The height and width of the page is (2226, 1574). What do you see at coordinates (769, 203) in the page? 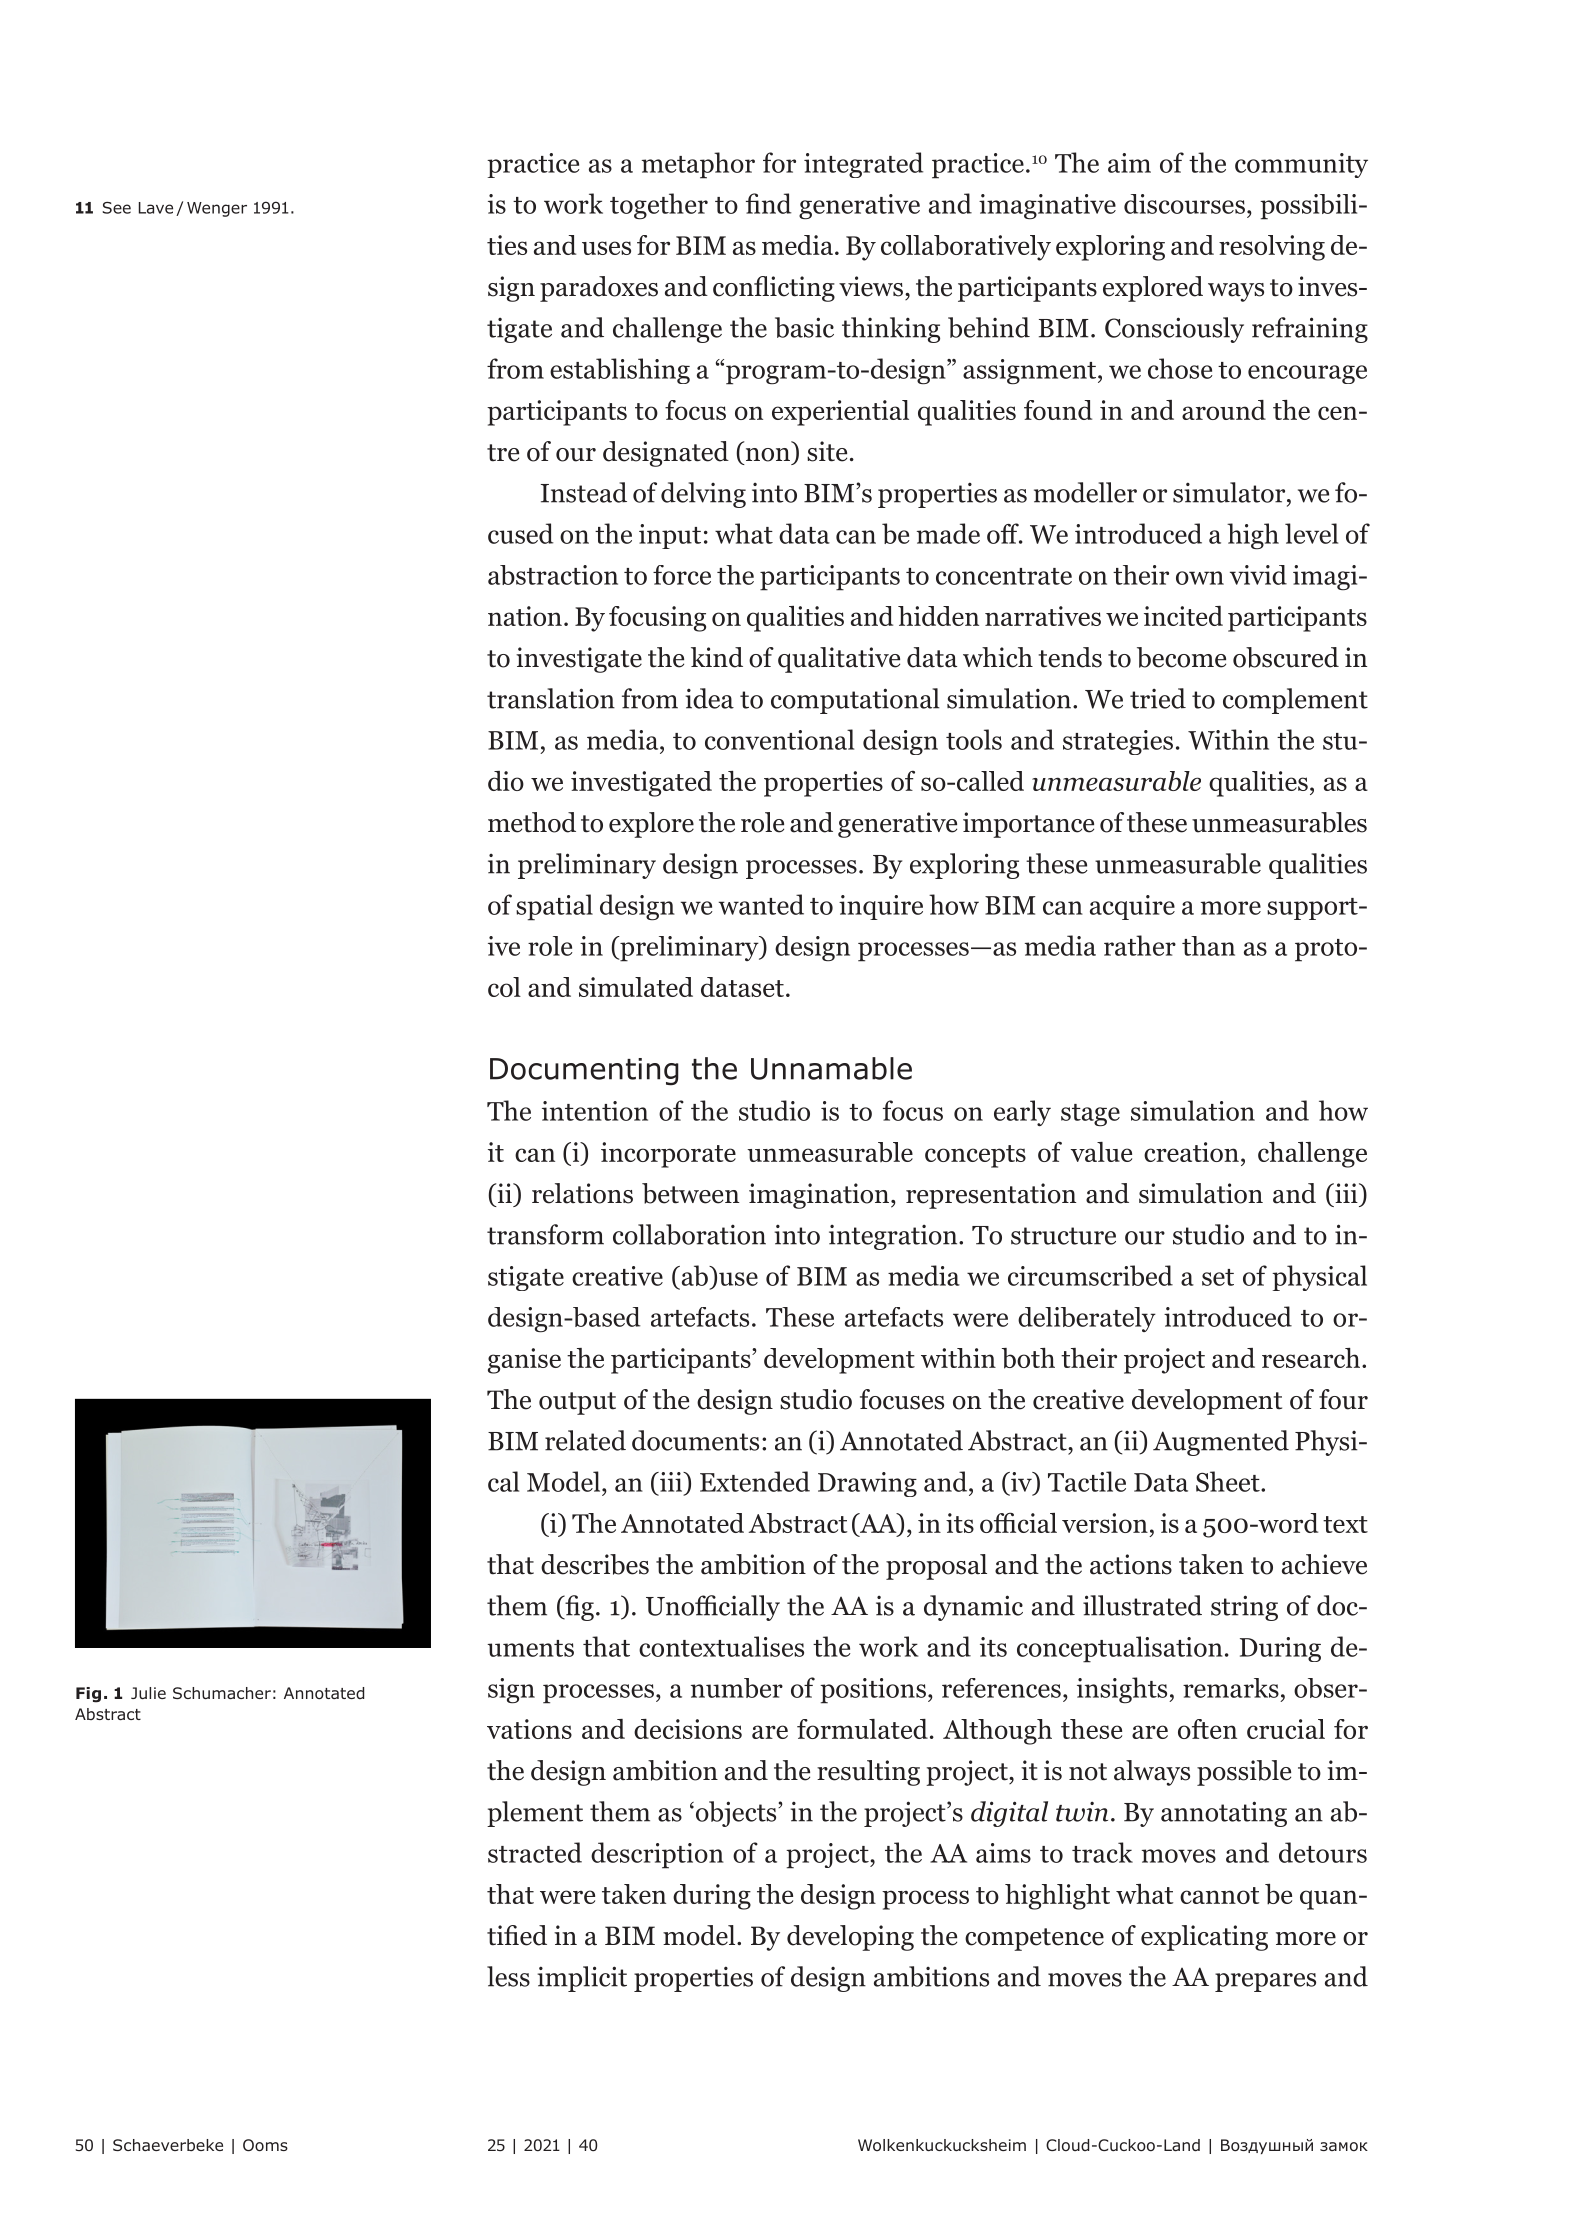
I see `find` at bounding box center [769, 203].
